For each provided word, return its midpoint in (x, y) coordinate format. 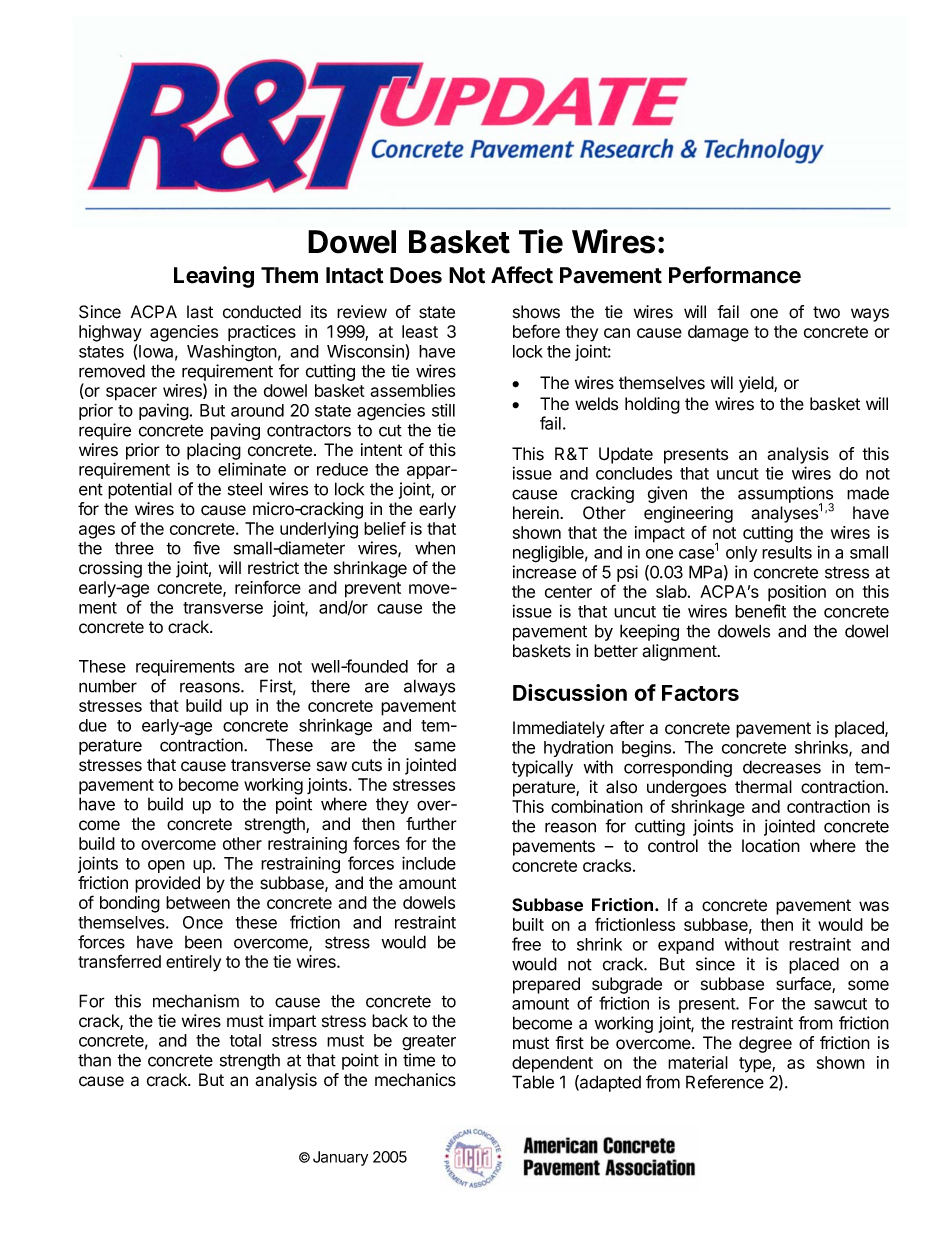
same (435, 746)
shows (536, 312)
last (200, 312)
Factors (700, 693)
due (93, 725)
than (94, 1060)
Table (533, 1082)
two (826, 312)
